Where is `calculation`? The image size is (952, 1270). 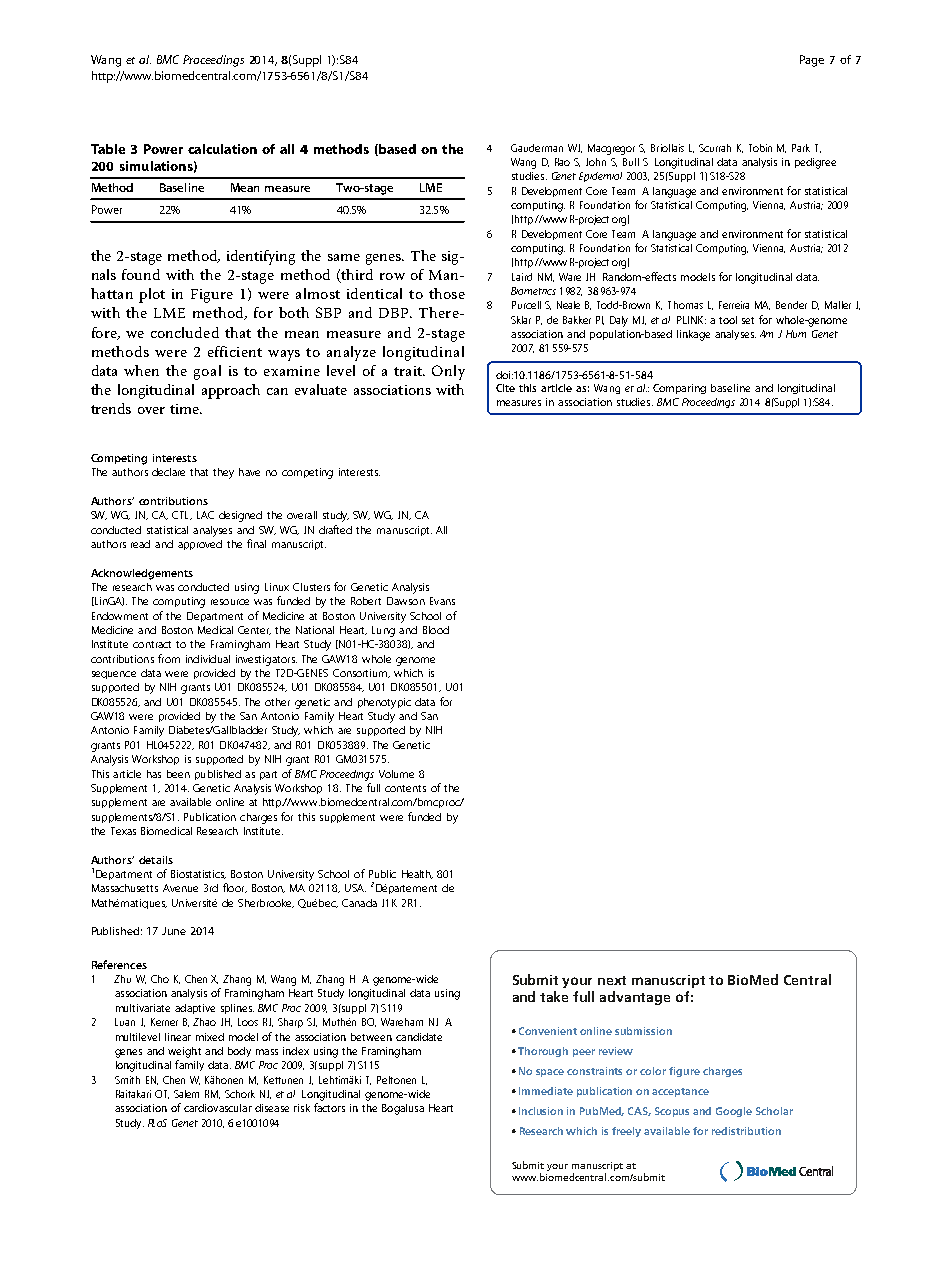
calculation is located at coordinates (222, 149).
